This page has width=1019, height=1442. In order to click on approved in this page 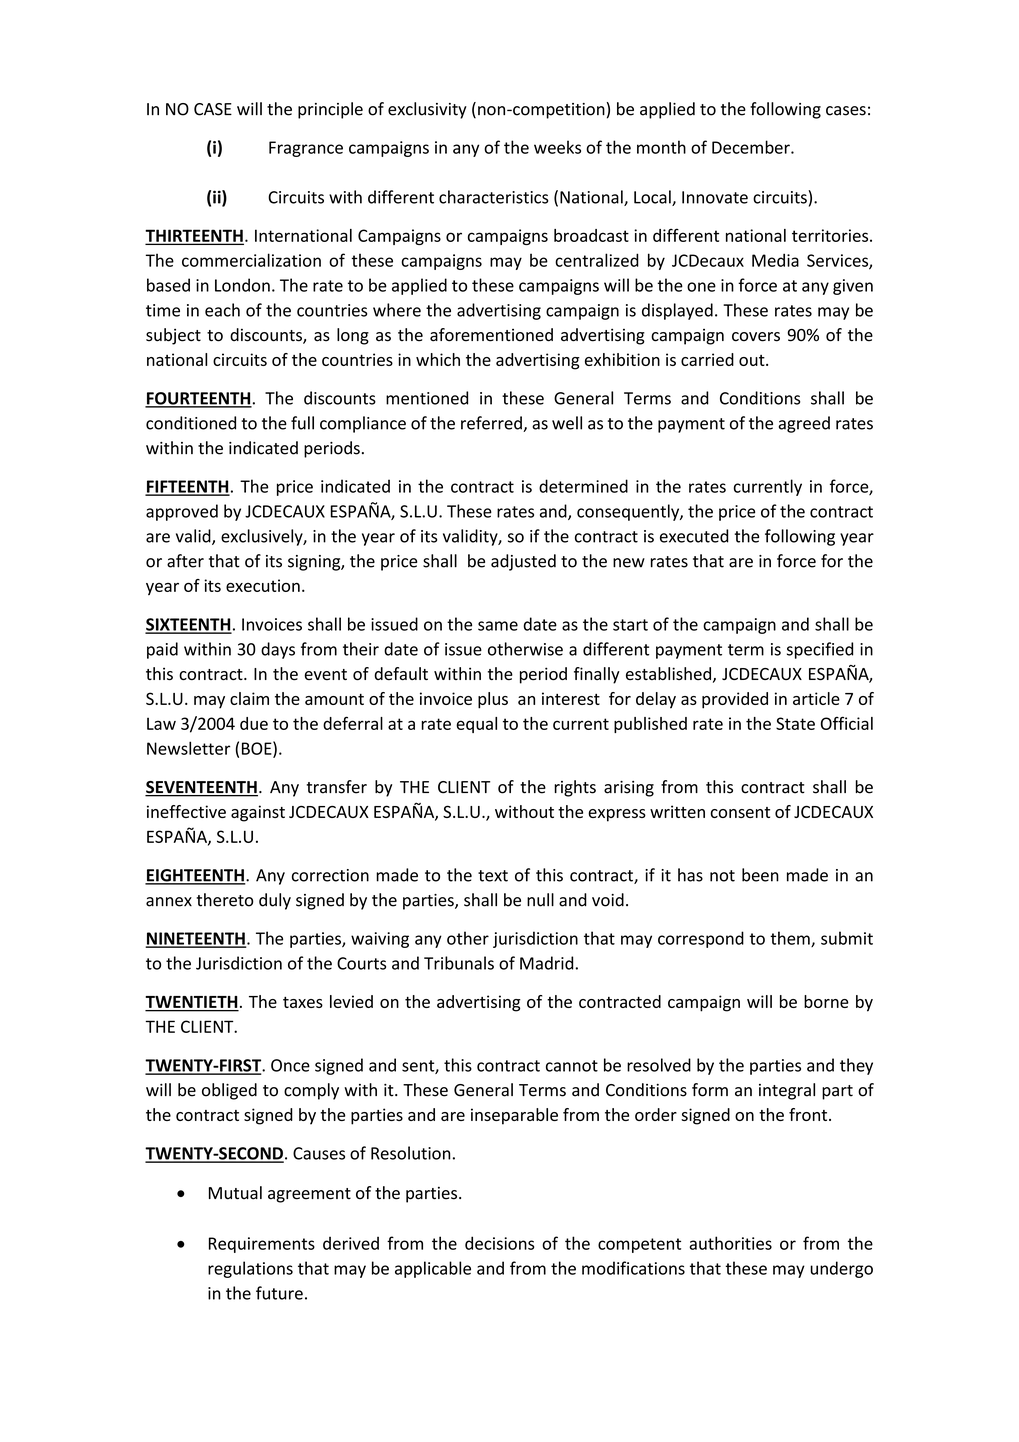, I will do `click(182, 512)`.
